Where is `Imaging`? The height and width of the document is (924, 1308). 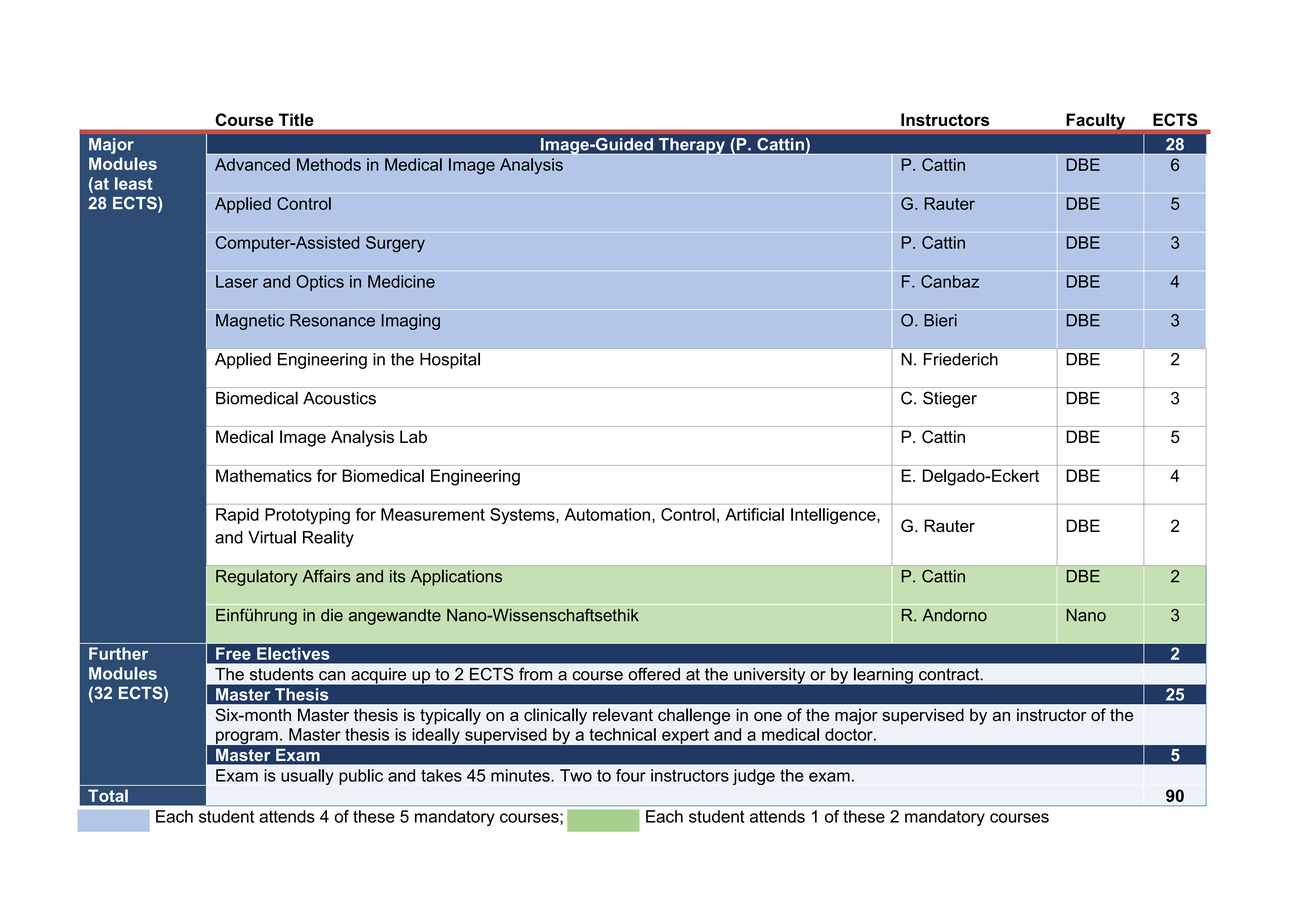 Imaging is located at coordinates (410, 322).
